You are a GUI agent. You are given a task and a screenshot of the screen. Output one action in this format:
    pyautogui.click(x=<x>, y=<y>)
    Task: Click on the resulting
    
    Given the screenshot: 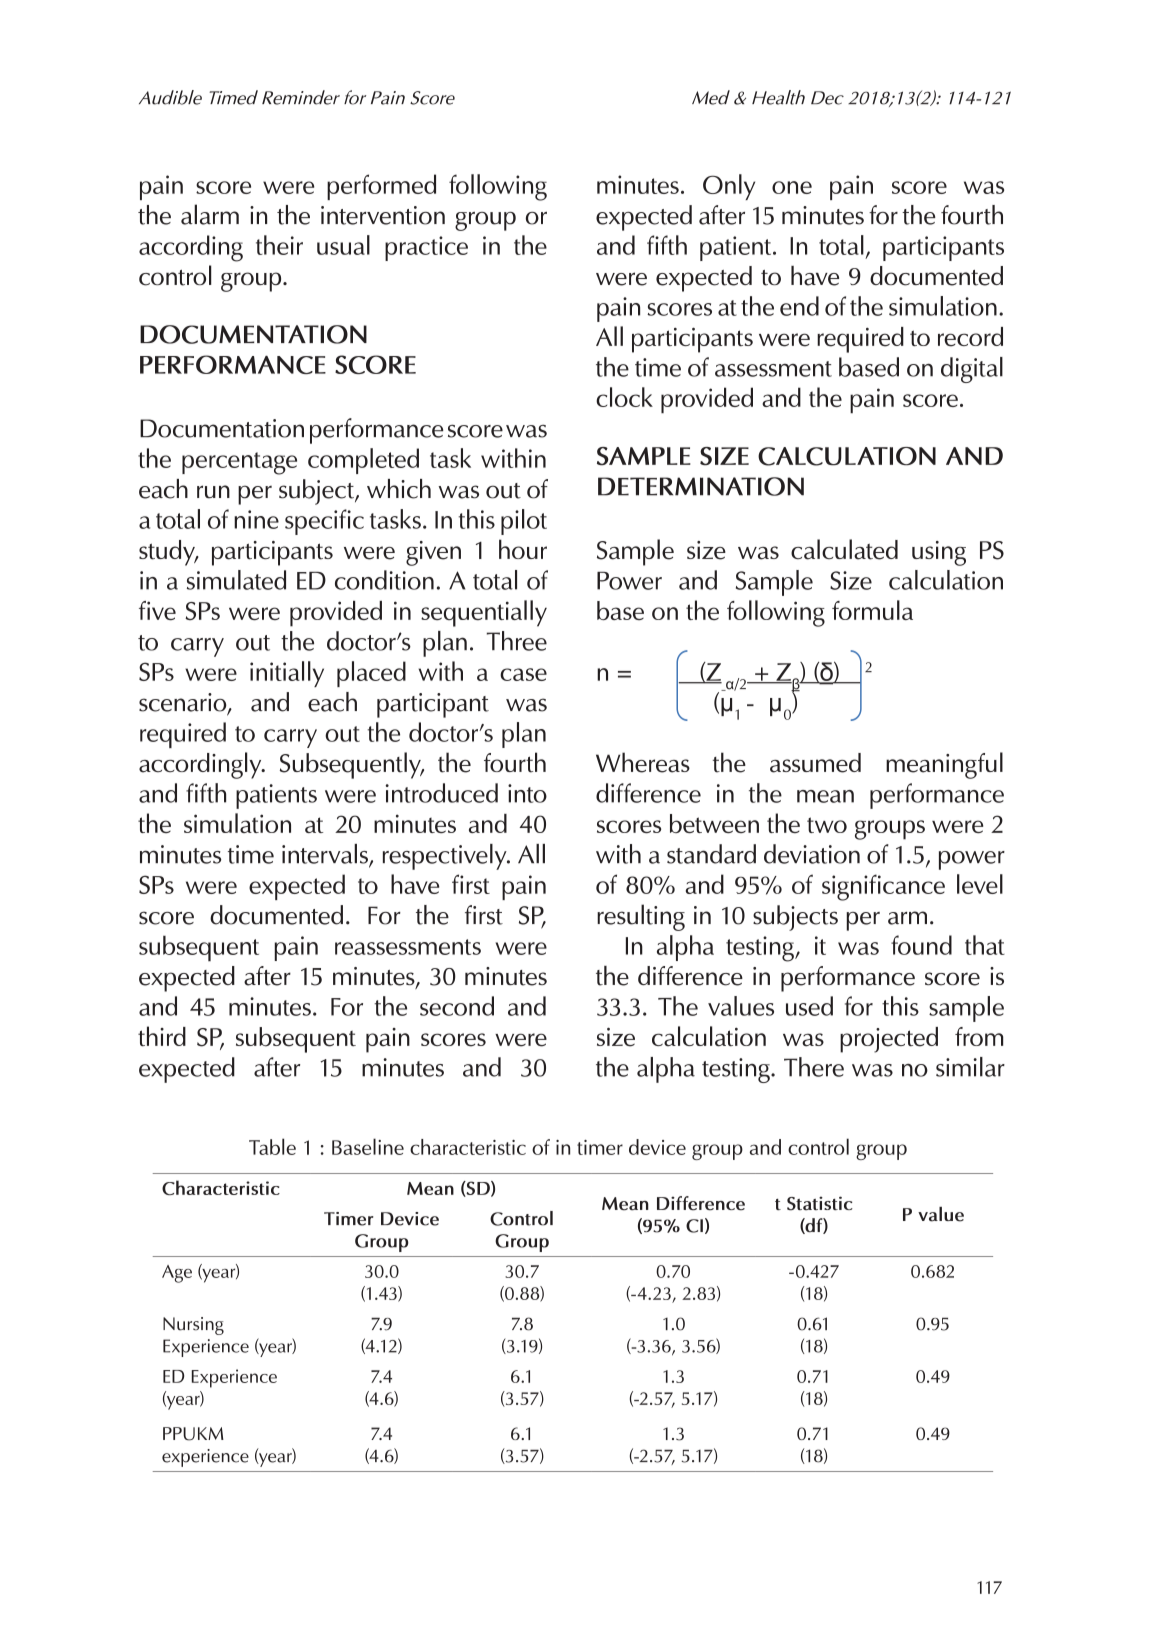 What is the action you would take?
    pyautogui.click(x=641, y=917)
